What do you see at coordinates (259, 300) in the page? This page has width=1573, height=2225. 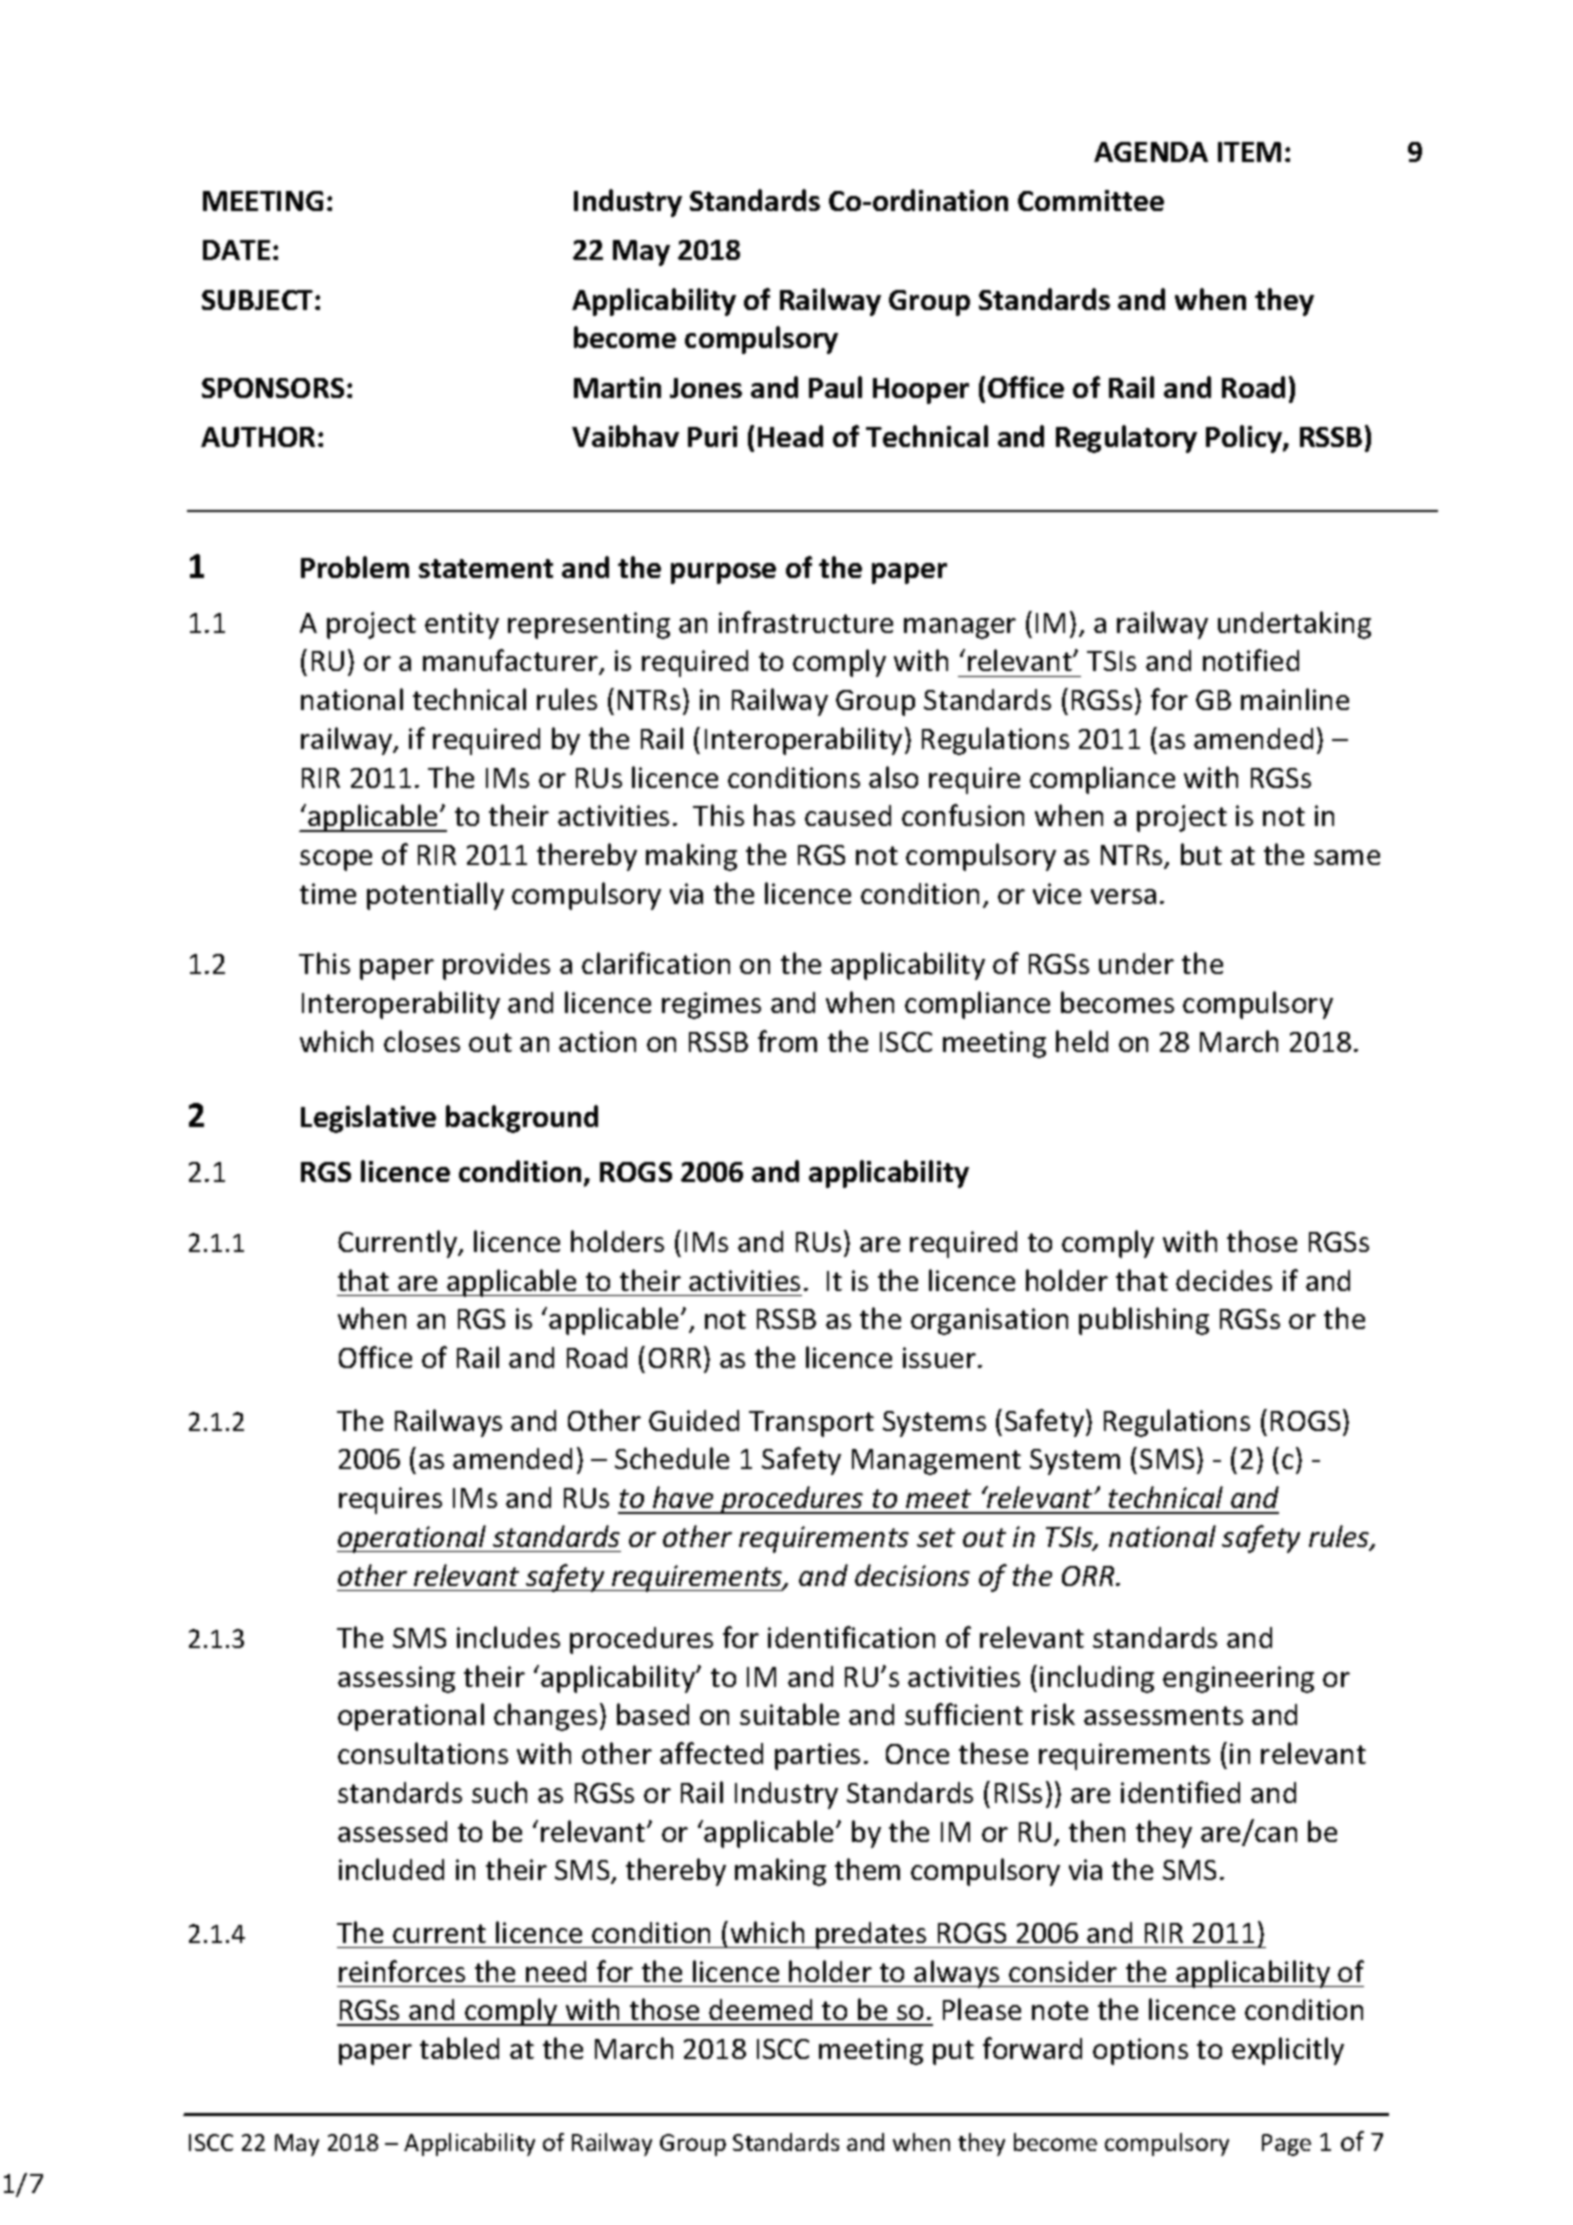 I see `SUBJECT` at bounding box center [259, 300].
